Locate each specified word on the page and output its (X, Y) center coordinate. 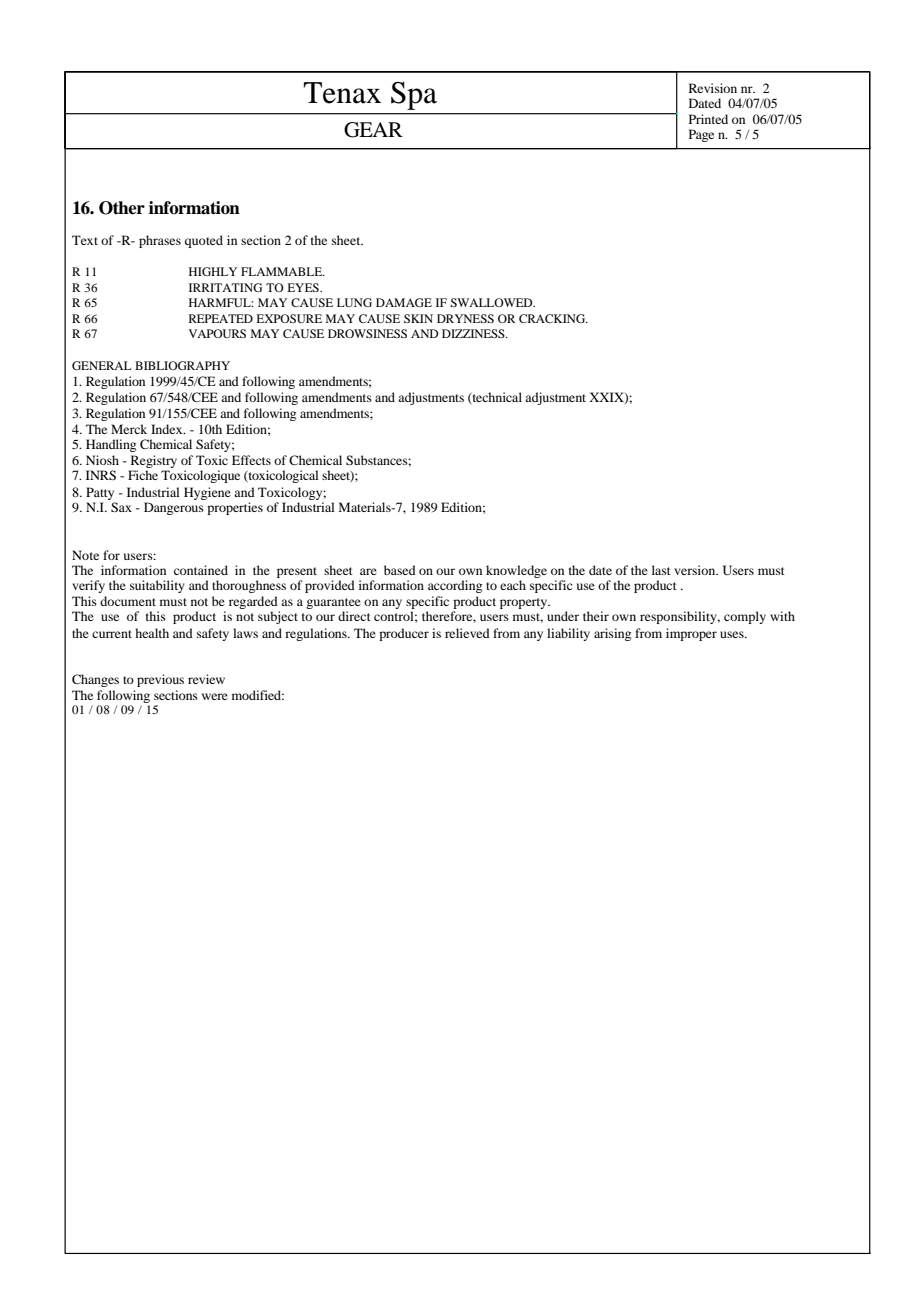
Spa (414, 95)
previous (160, 680)
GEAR (373, 130)
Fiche (143, 475)
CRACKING (553, 318)
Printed (708, 119)
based (400, 570)
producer (404, 634)
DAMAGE (404, 302)
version (696, 570)
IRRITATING (225, 287)
